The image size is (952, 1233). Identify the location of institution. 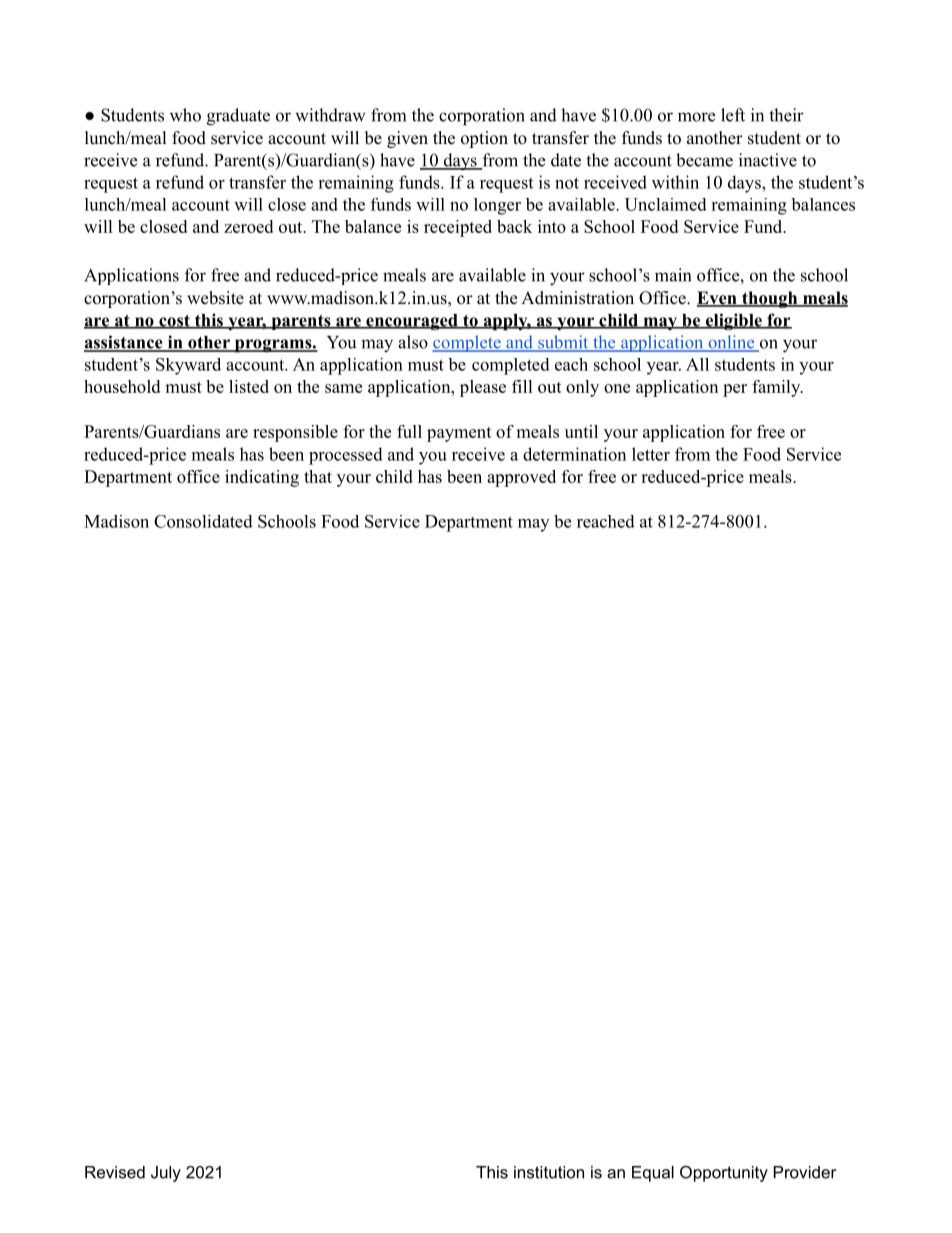
(549, 1172).
